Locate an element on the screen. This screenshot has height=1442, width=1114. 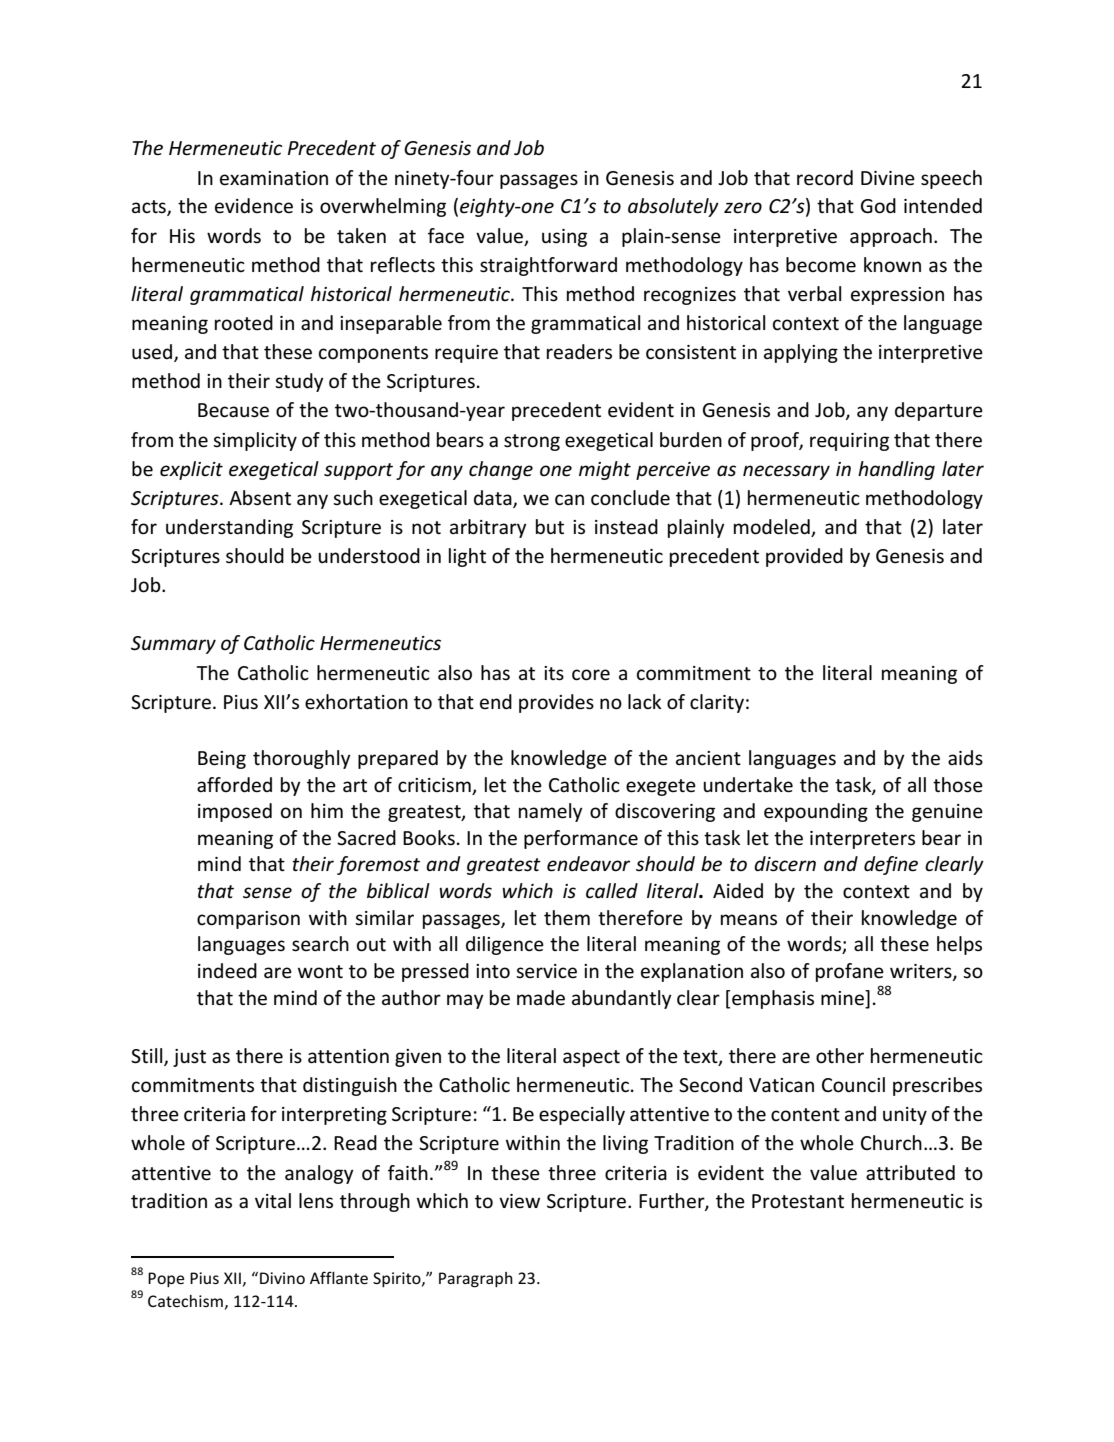
comparison is located at coordinates (248, 920).
